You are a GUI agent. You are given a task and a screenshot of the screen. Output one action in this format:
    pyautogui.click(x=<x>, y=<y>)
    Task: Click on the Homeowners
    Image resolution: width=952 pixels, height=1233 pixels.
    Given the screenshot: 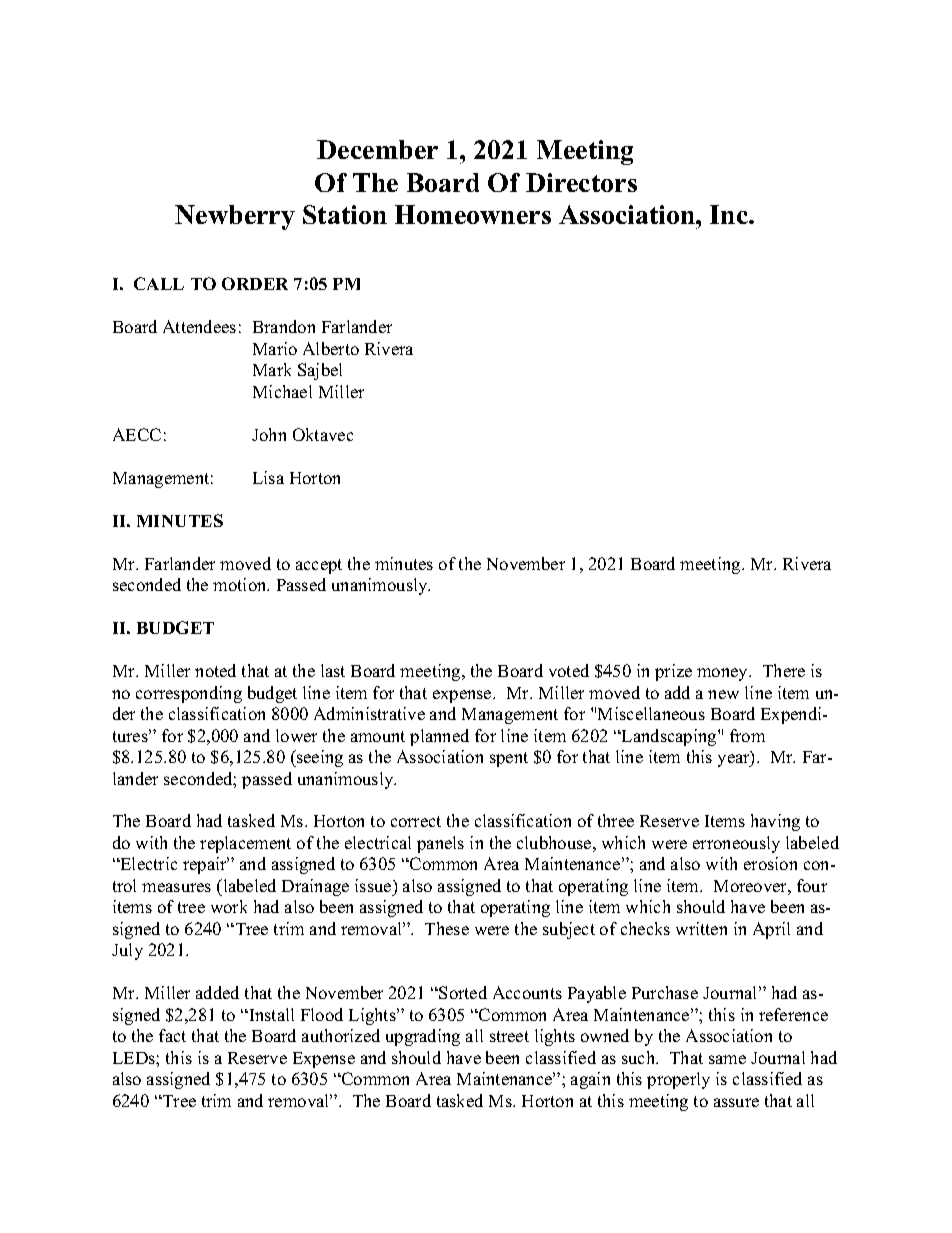 What is the action you would take?
    pyautogui.click(x=473, y=214)
